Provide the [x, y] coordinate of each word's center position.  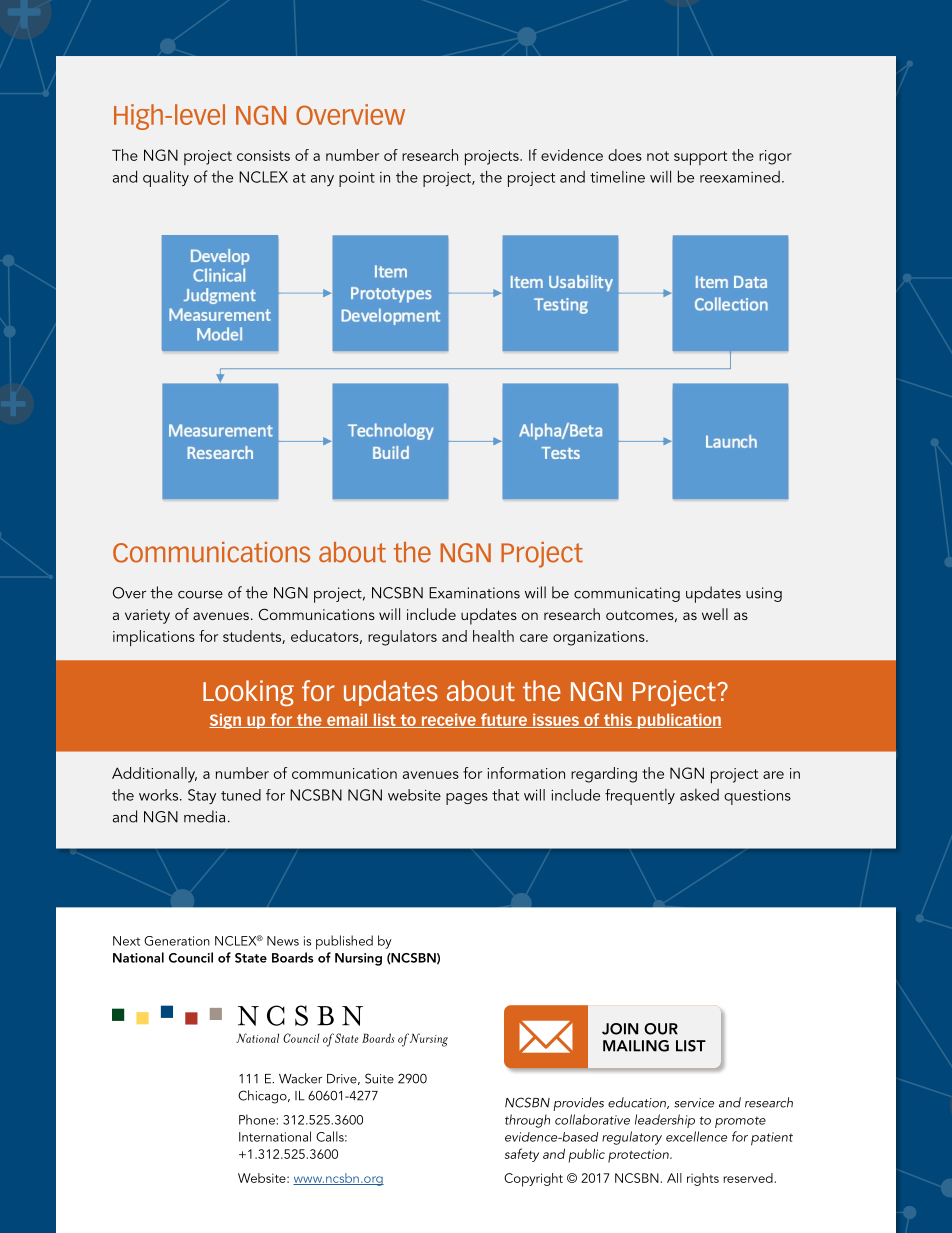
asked [699, 795]
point [357, 179]
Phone [257, 1119]
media [204, 816]
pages [467, 799]
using [764, 594]
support [700, 158]
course [200, 595]
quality [166, 178]
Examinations [474, 593]
